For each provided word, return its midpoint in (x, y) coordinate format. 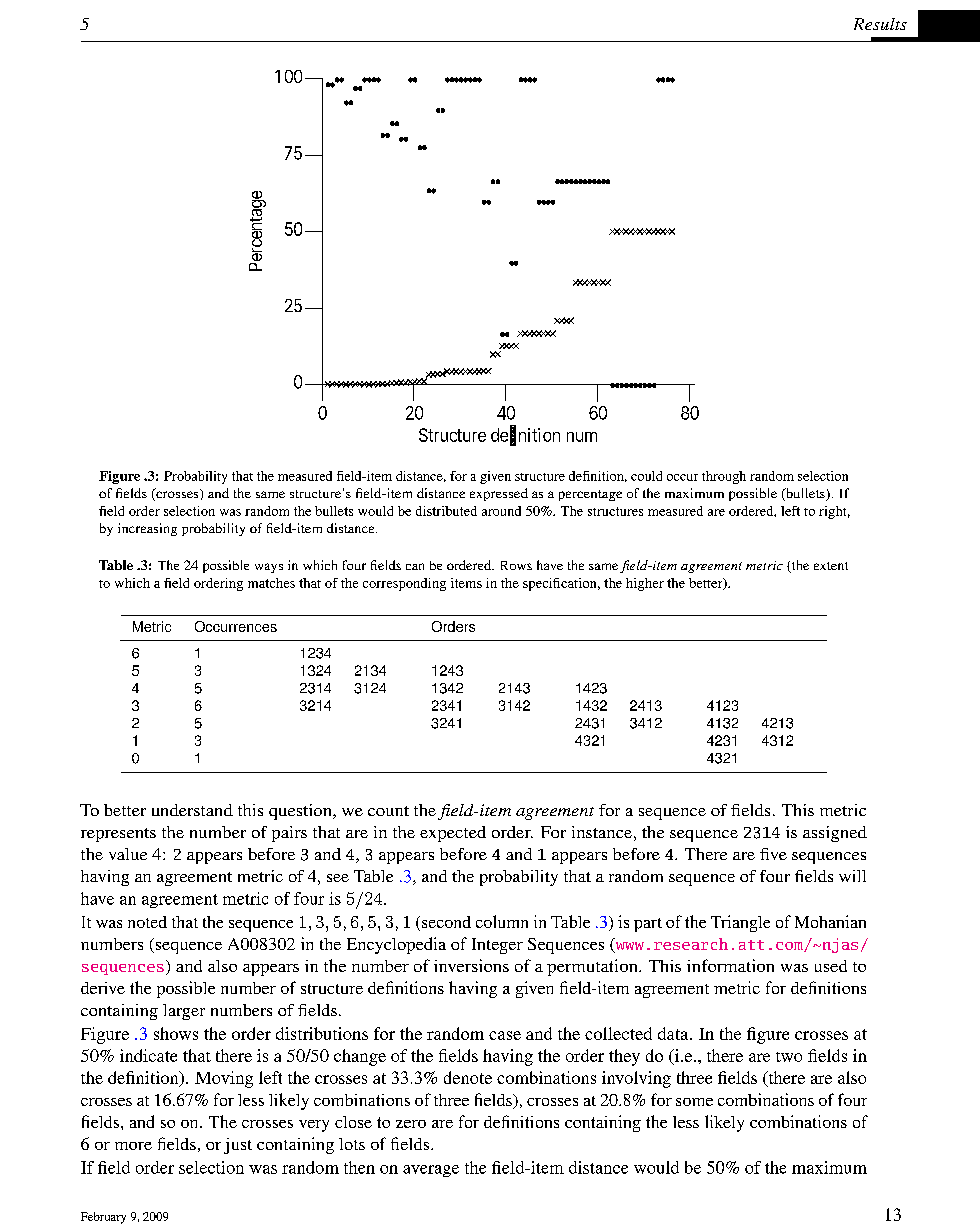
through (724, 477)
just (238, 1146)
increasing (147, 529)
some (694, 1102)
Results (880, 24)
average (431, 1171)
